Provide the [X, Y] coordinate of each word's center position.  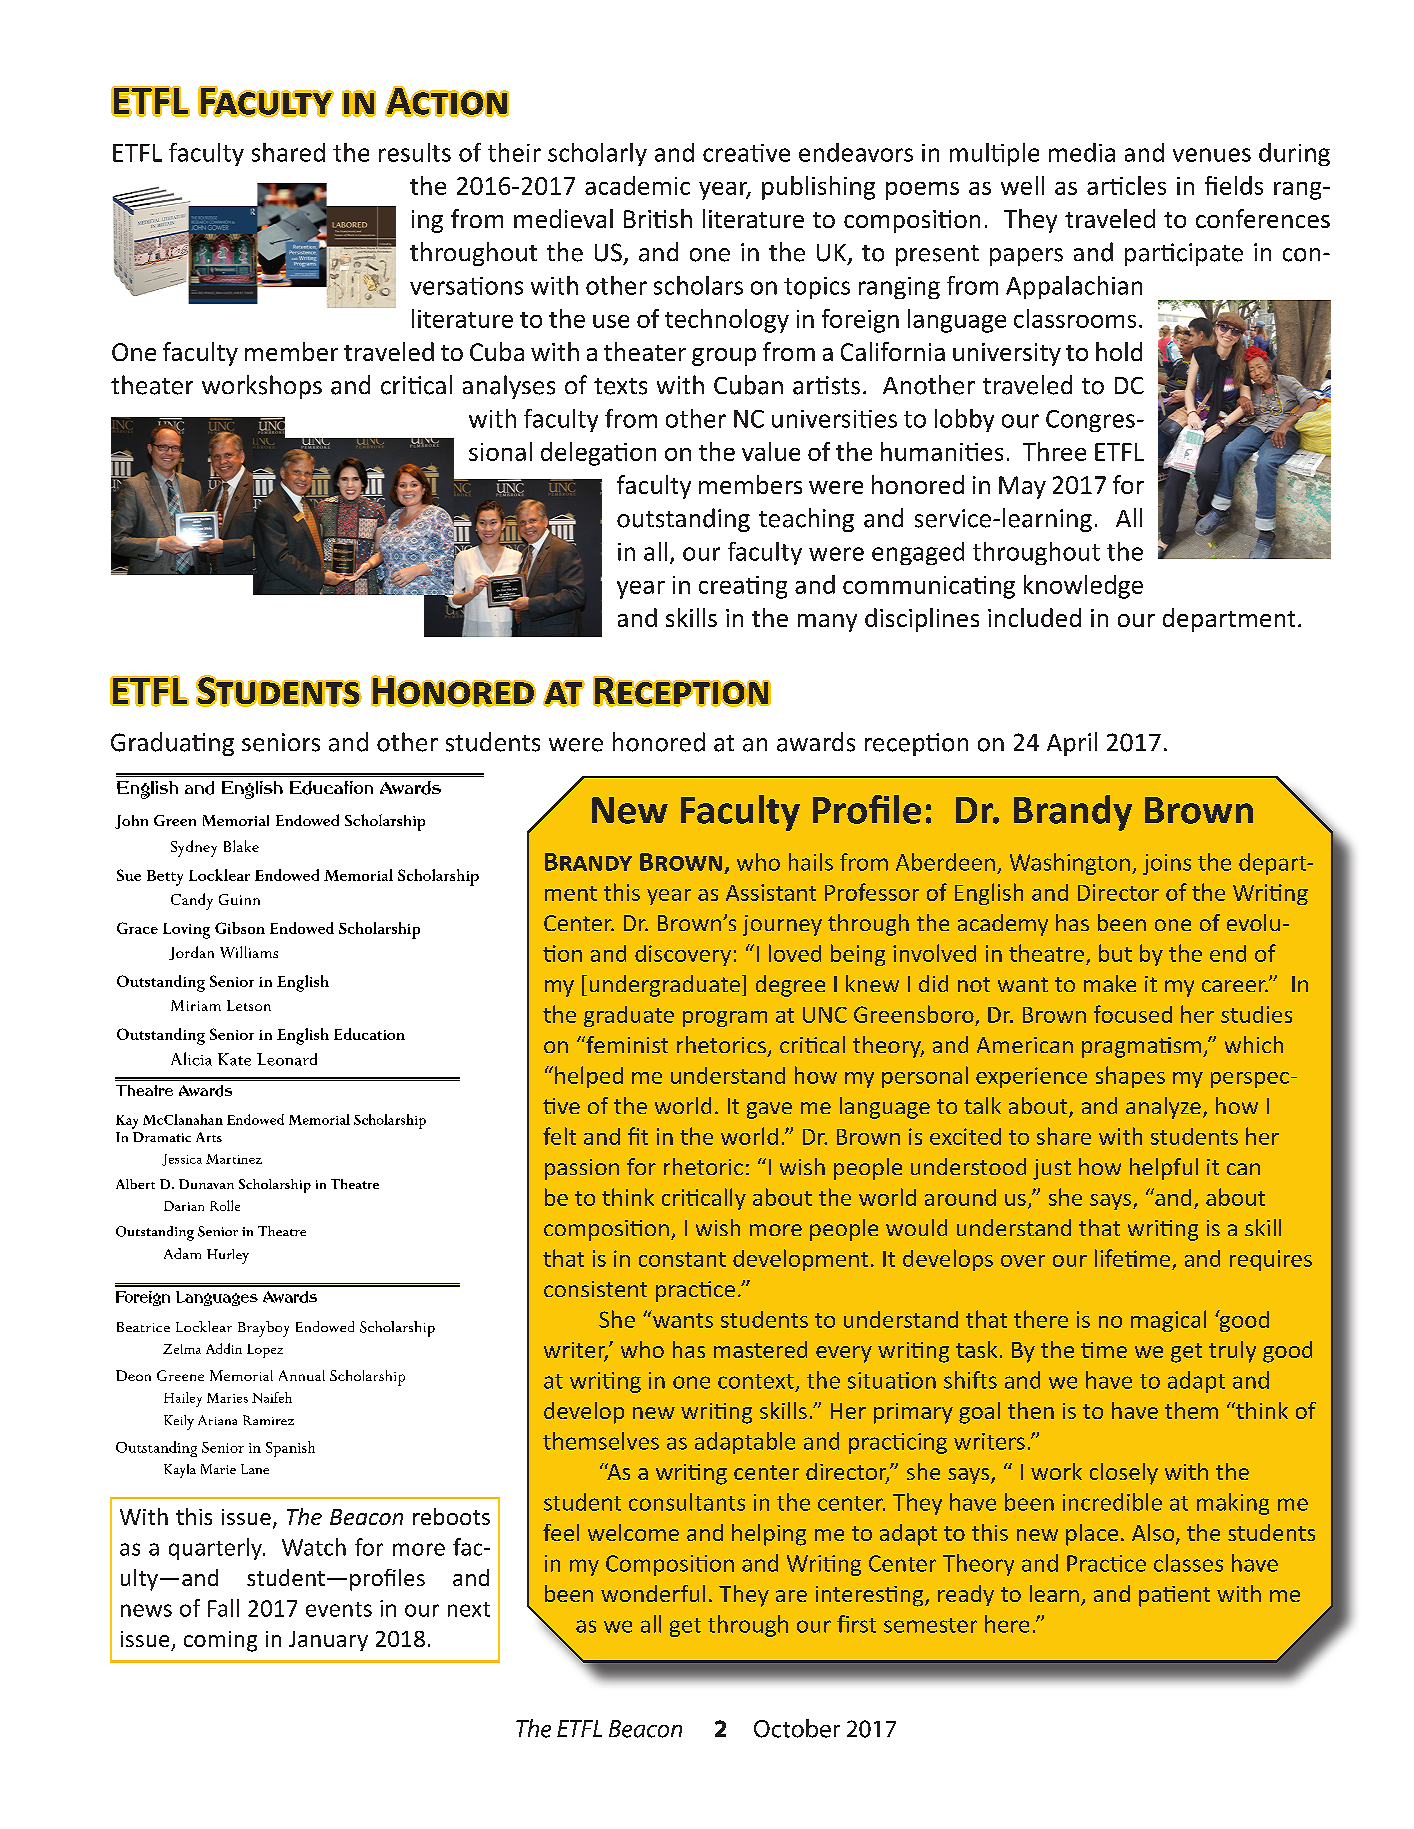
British [658, 218]
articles [1126, 185]
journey [782, 925]
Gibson [240, 928]
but [1115, 953]
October [797, 1728]
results [415, 152]
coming [220, 1641]
